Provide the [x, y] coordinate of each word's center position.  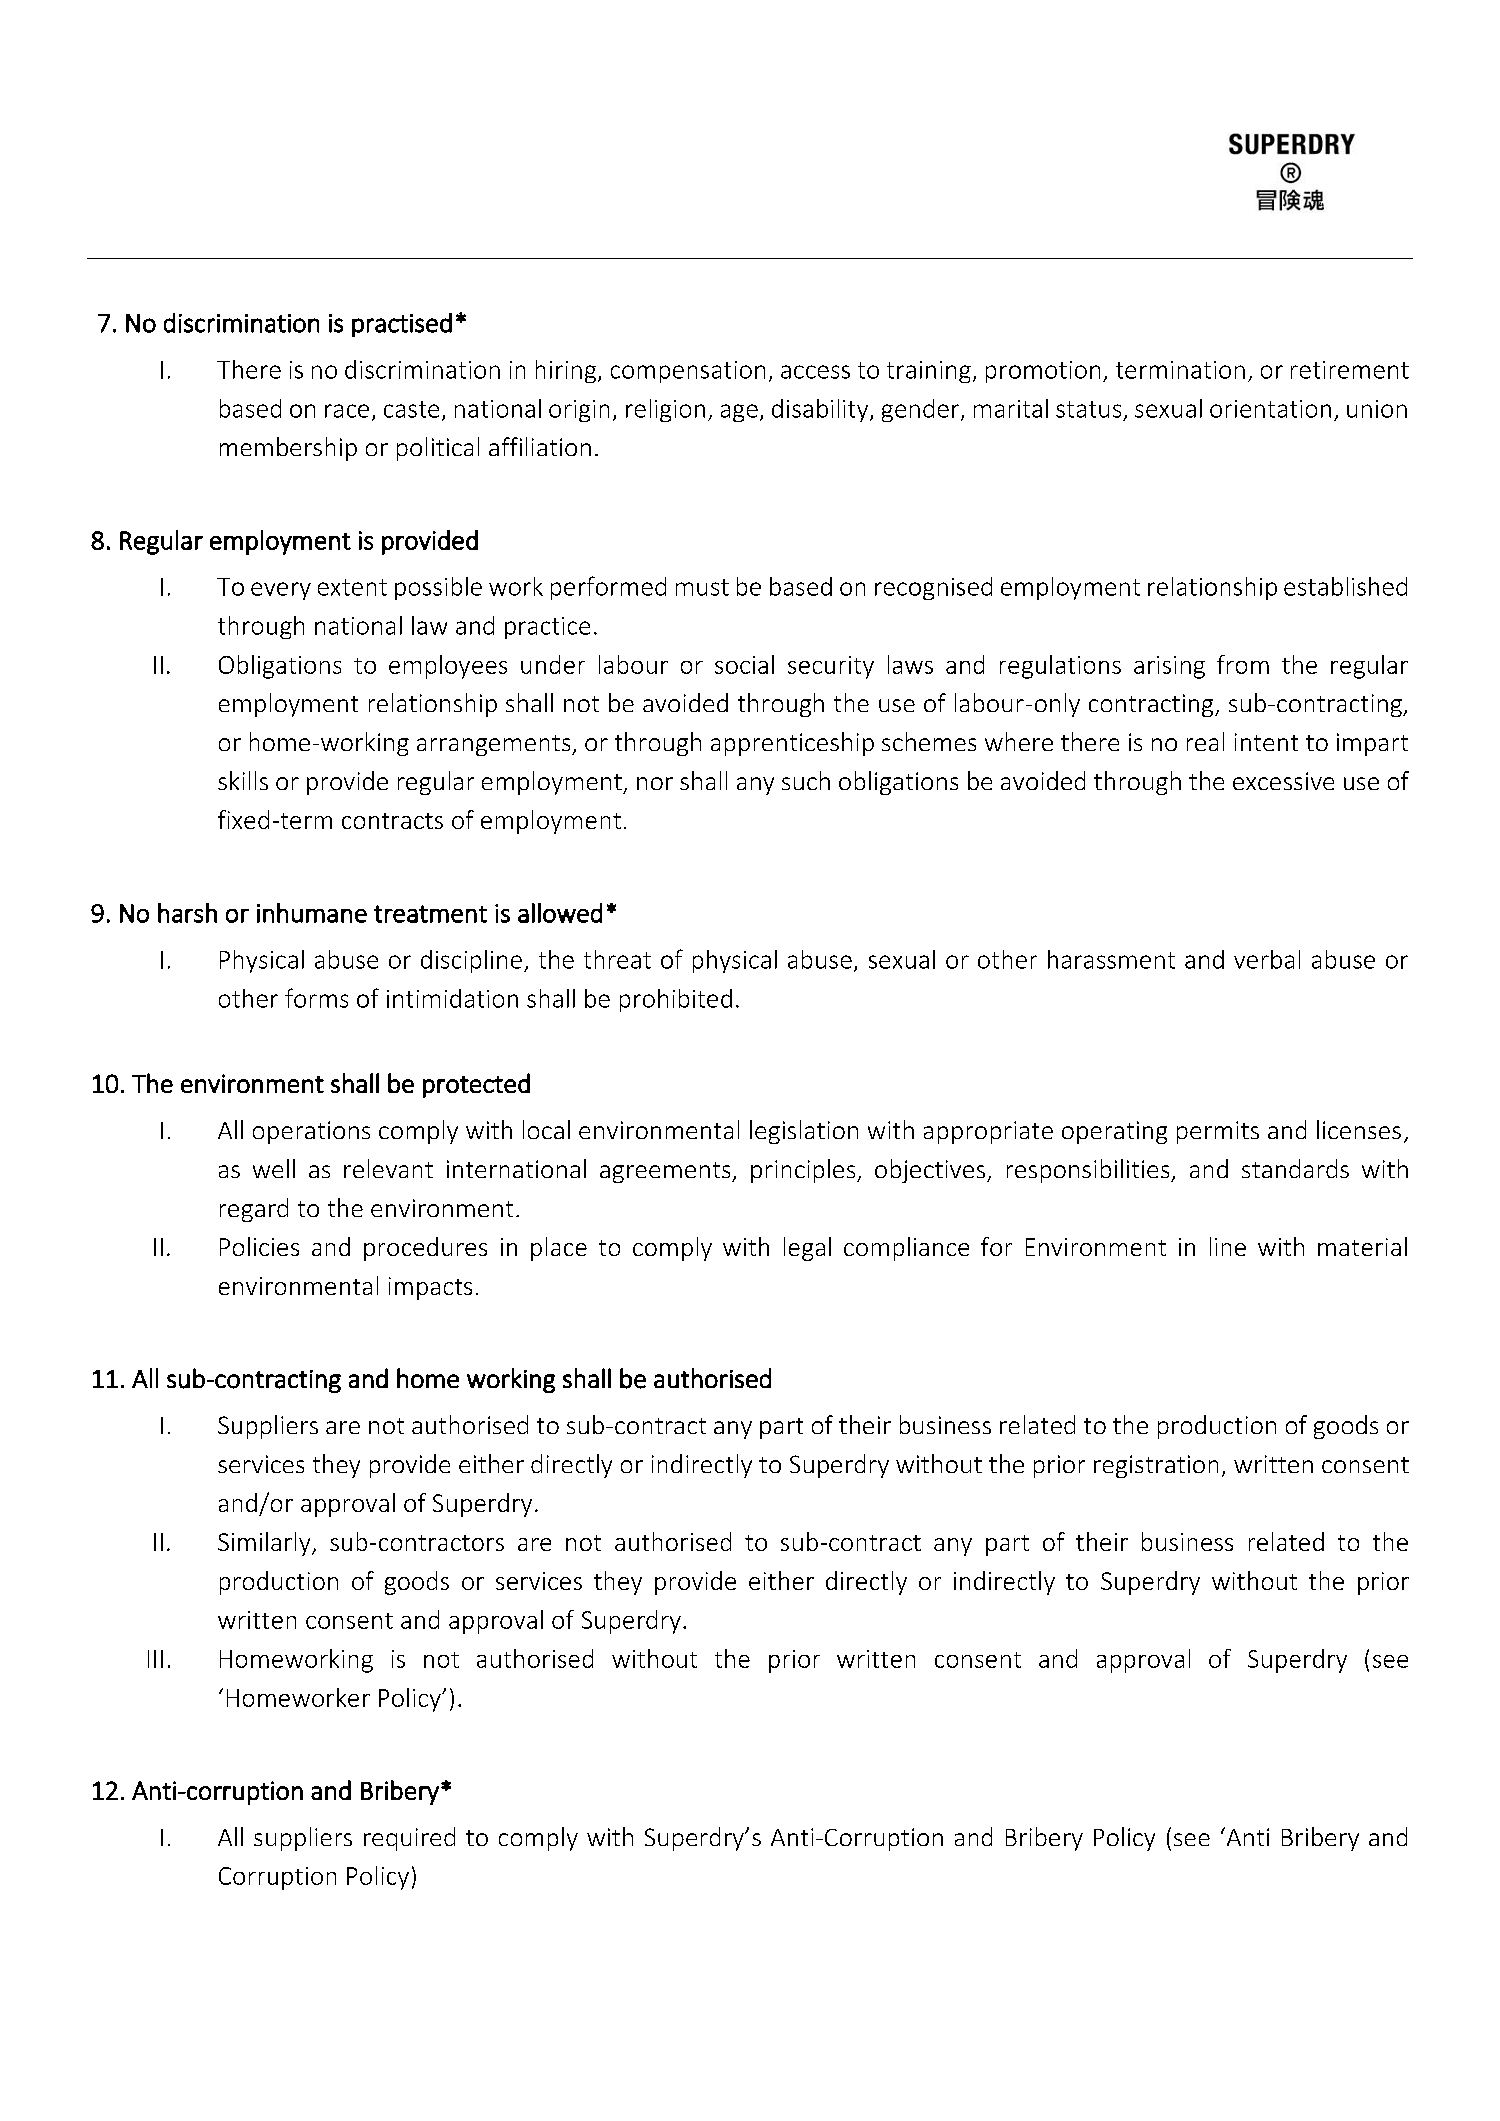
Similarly [265, 1544]
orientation [1270, 409]
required [409, 1839]
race [347, 411]
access [815, 372]
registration [1156, 1466]
